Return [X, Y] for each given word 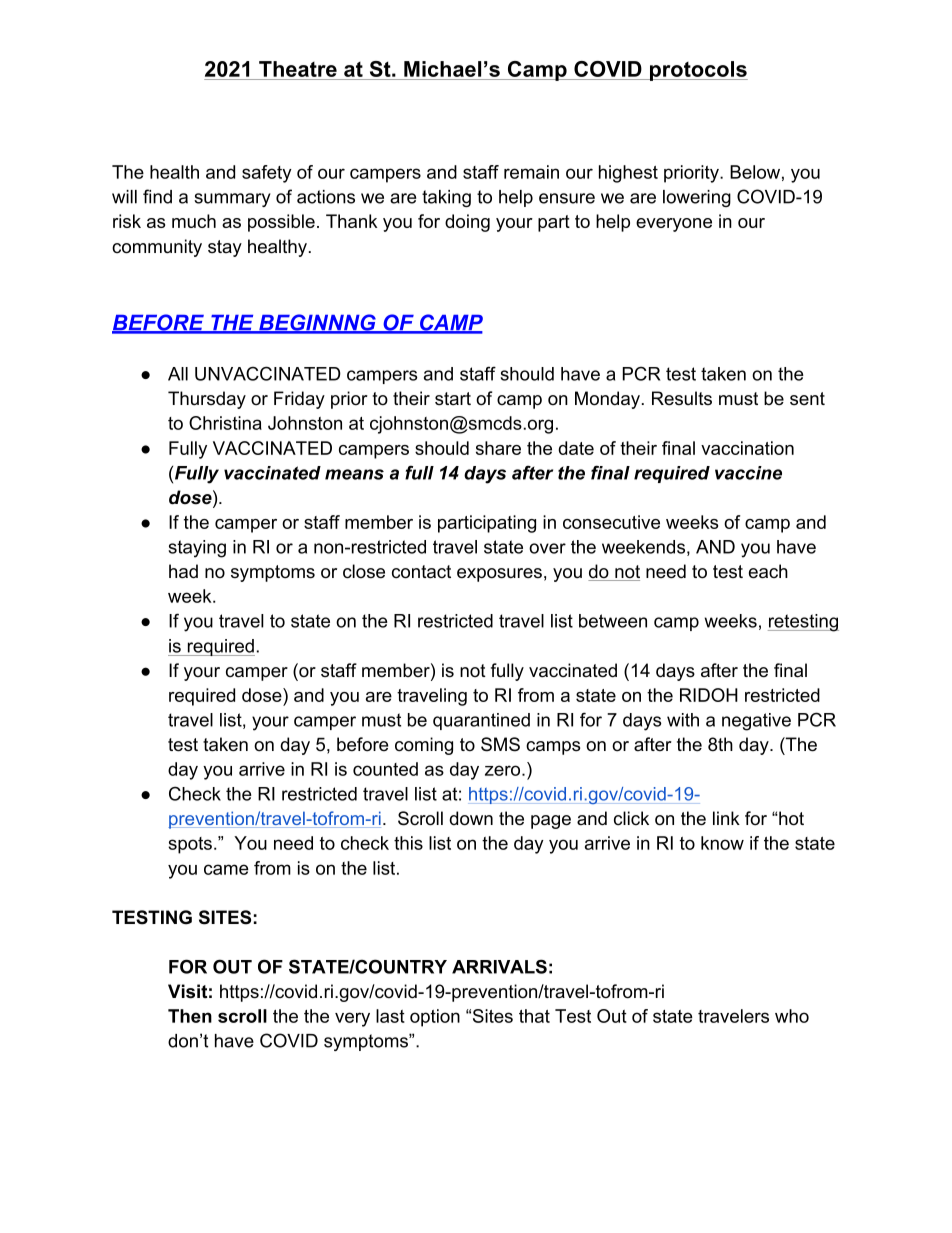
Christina [225, 423]
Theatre [298, 69]
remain [531, 172]
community [157, 248]
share [498, 448]
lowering [697, 198]
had [183, 571]
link [726, 818]
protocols [697, 71]
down [471, 818]
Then [190, 1016]
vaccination [747, 448]
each [768, 571]
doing [467, 223]
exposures [499, 575]
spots [190, 845]
